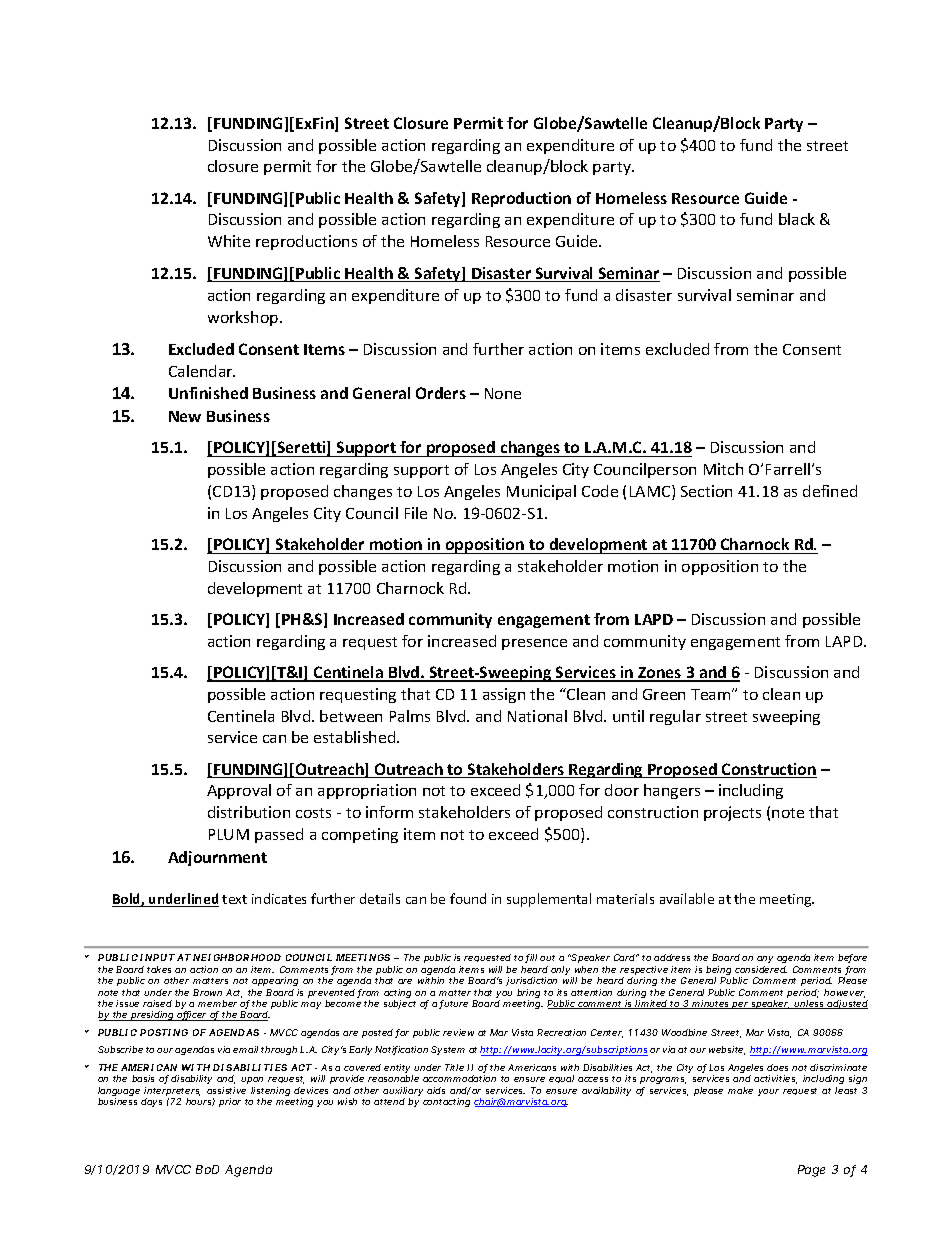  What do you see at coordinates (185, 416) in the screenshot?
I see `New` at bounding box center [185, 416].
